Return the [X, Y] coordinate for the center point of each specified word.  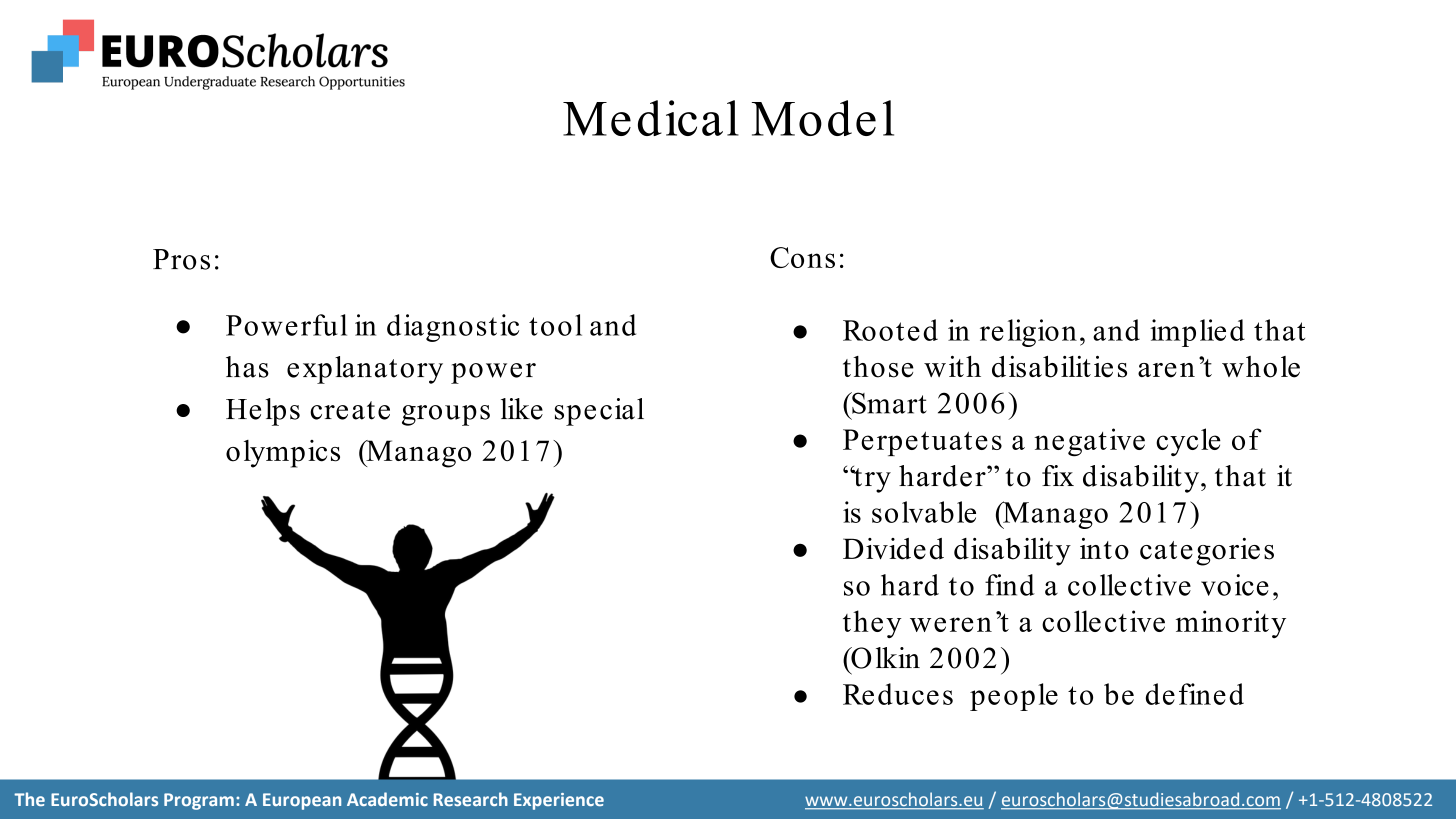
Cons [802, 257]
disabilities [1059, 367]
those [878, 367]
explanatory [365, 370]
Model [823, 118]
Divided [893, 549]
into [1104, 549]
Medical [651, 118]
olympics [283, 454]
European [302, 801]
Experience [559, 801]
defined [1195, 694]
